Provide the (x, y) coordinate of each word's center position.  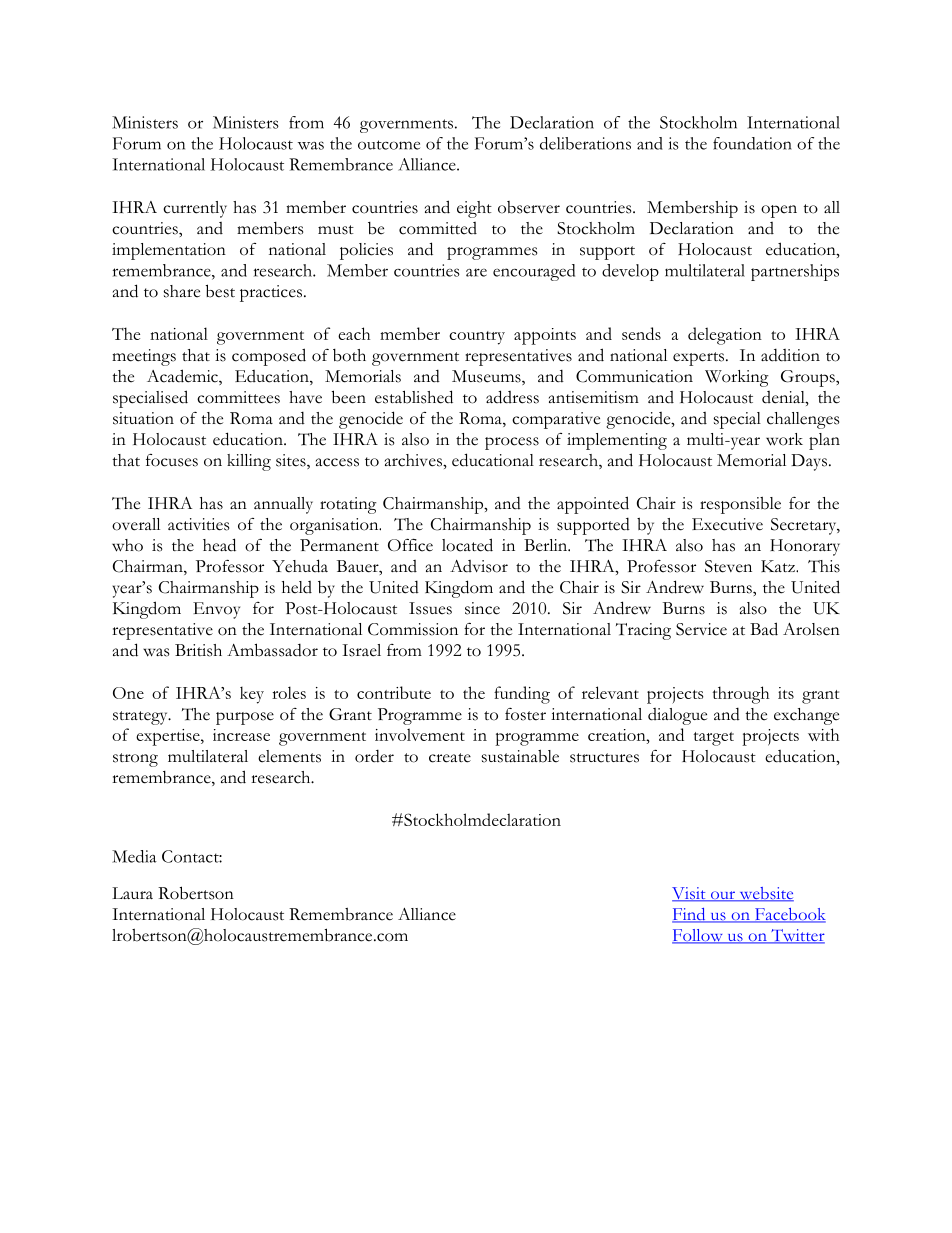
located (467, 545)
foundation (752, 143)
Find (690, 915)
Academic (183, 377)
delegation (725, 336)
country (477, 338)
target (714, 739)
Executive (727, 524)
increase (241, 735)
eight (474, 209)
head (219, 545)
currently (195, 209)
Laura (132, 893)
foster (525, 714)
